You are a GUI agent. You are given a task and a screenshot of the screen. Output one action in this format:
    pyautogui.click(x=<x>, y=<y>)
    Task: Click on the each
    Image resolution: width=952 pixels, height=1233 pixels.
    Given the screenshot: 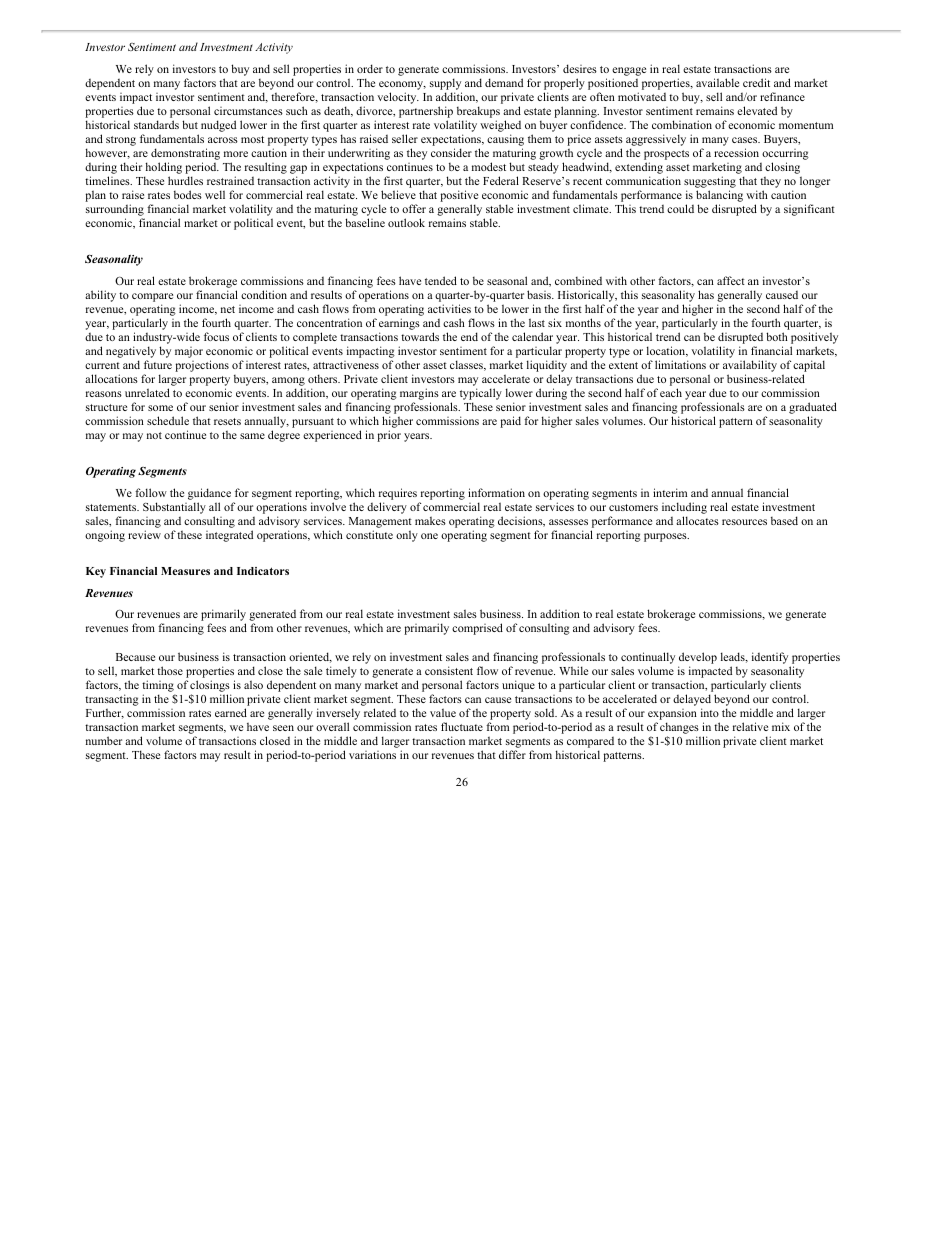 What is the action you would take?
    pyautogui.click(x=671, y=392)
